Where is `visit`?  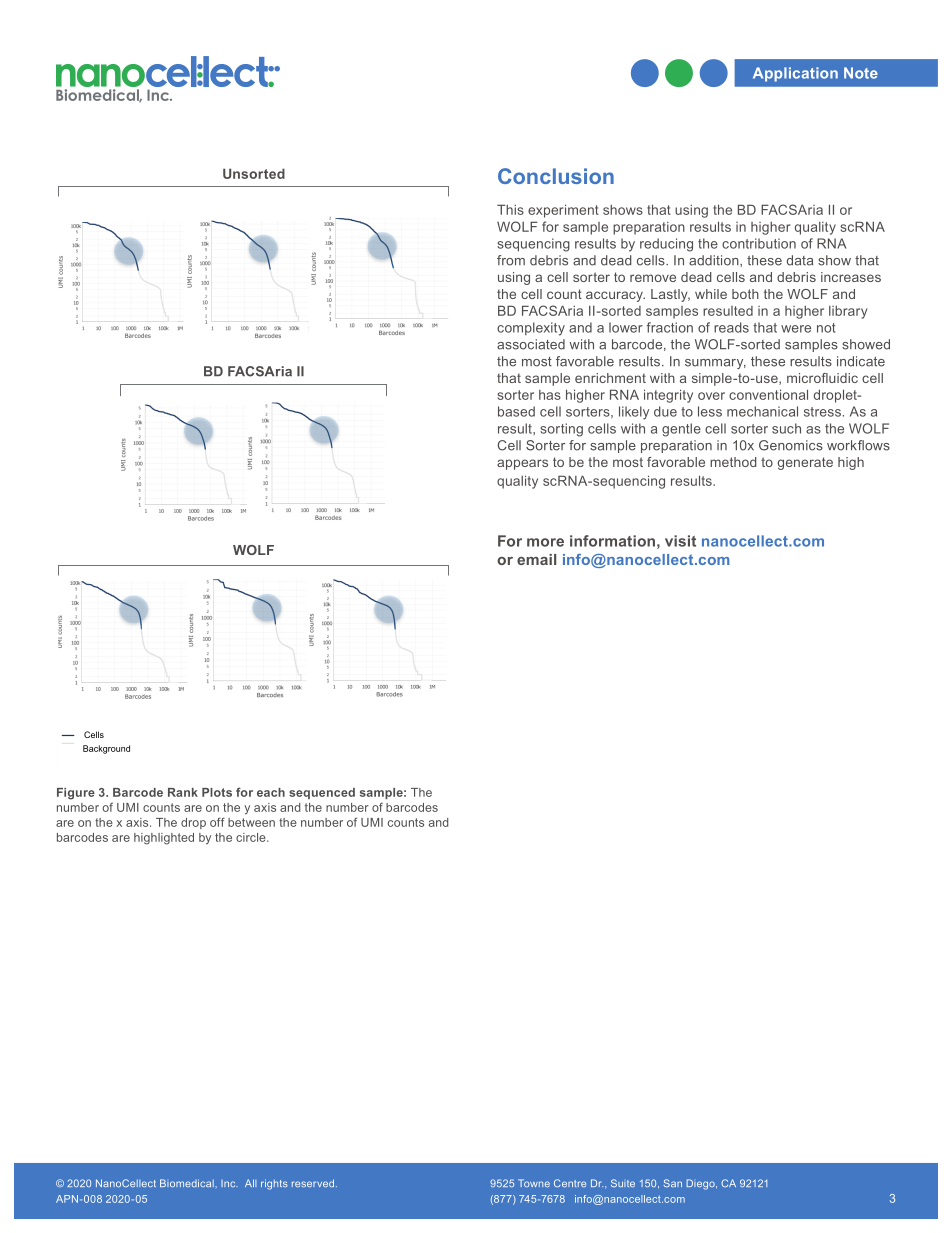
visit is located at coordinates (680, 541).
